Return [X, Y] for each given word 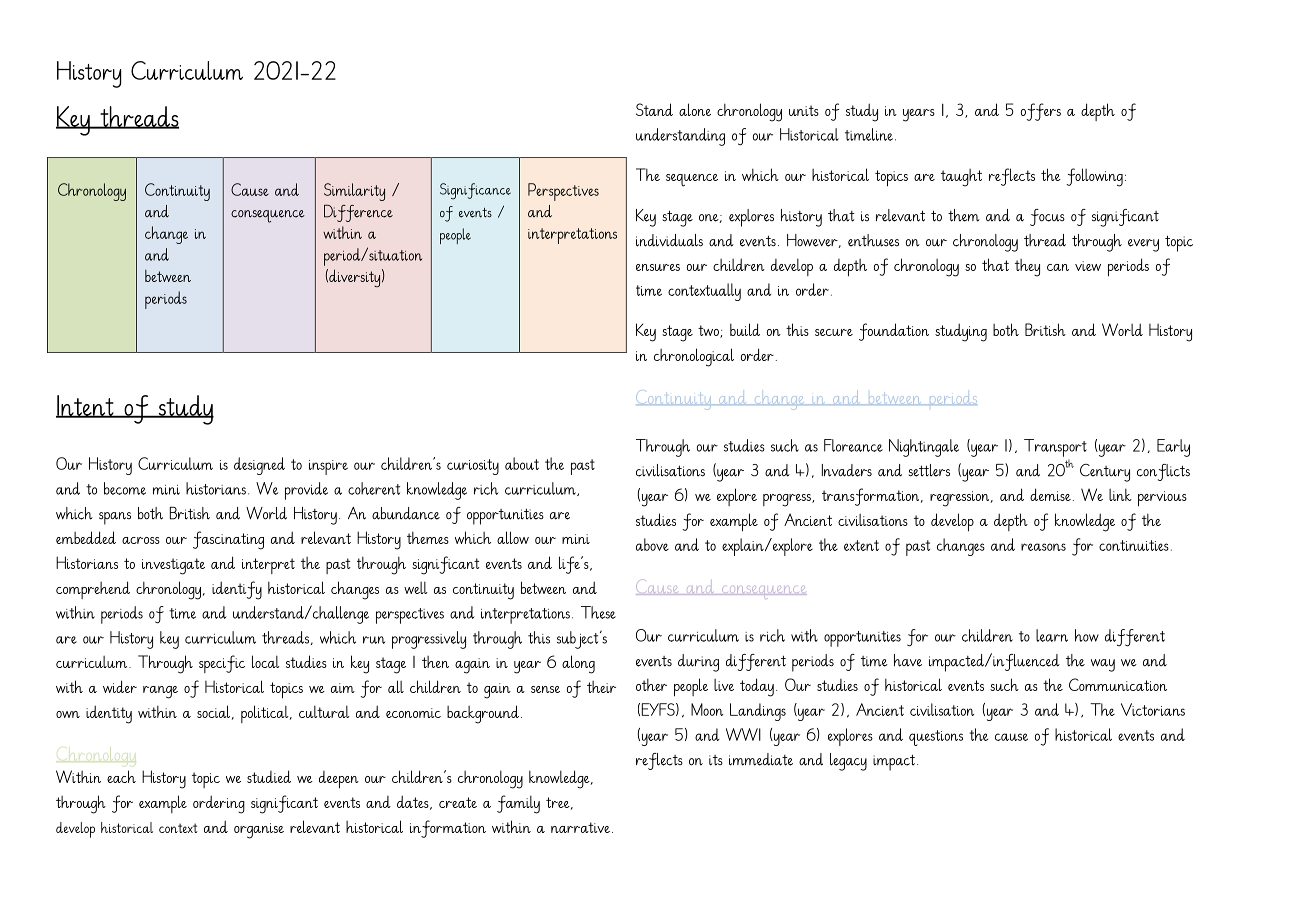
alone [695, 109]
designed [259, 466]
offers [1041, 112]
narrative [580, 827]
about [522, 463]
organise [259, 831]
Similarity [354, 192]
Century [1105, 473]
